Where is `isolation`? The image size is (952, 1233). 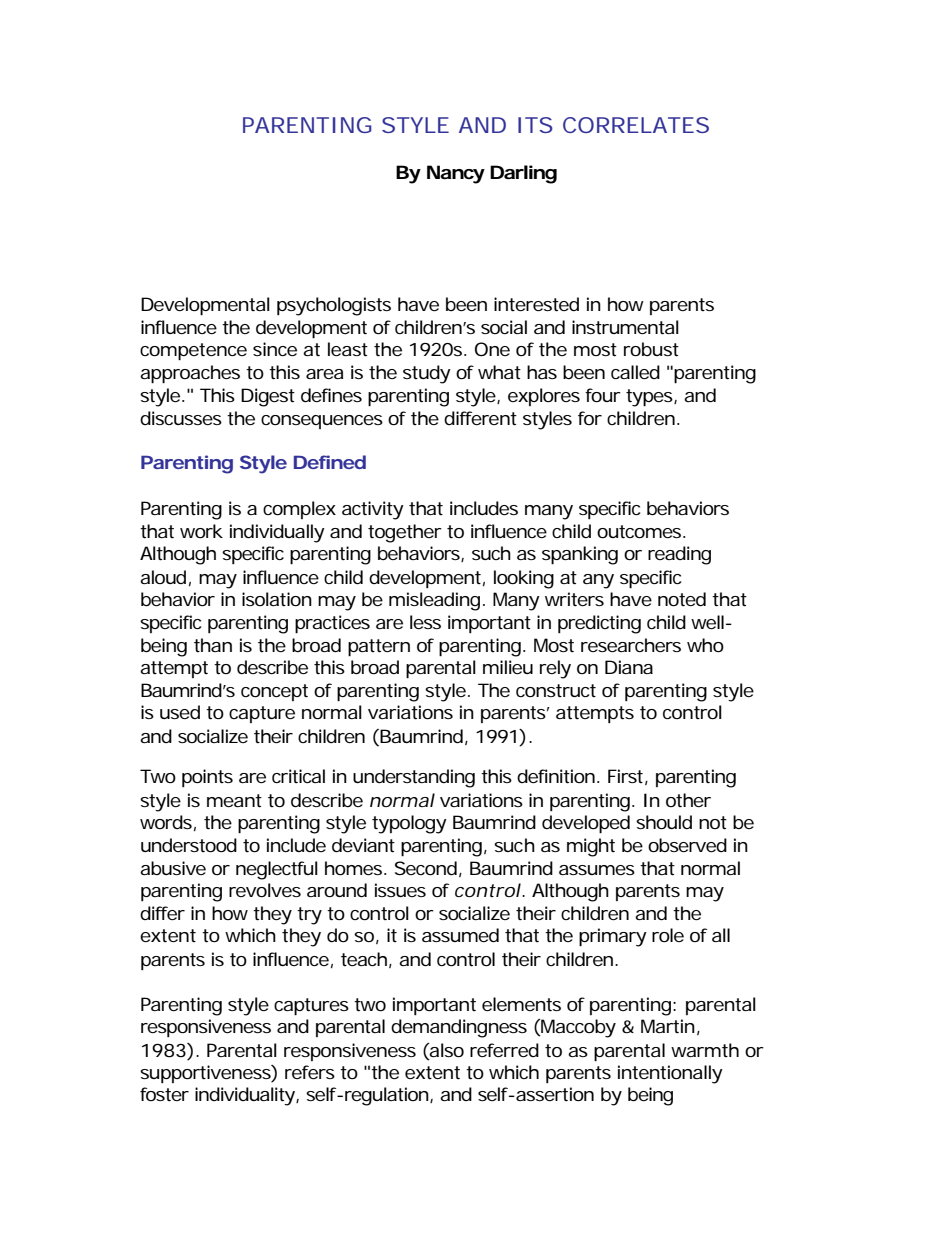
isolation is located at coordinates (277, 599).
